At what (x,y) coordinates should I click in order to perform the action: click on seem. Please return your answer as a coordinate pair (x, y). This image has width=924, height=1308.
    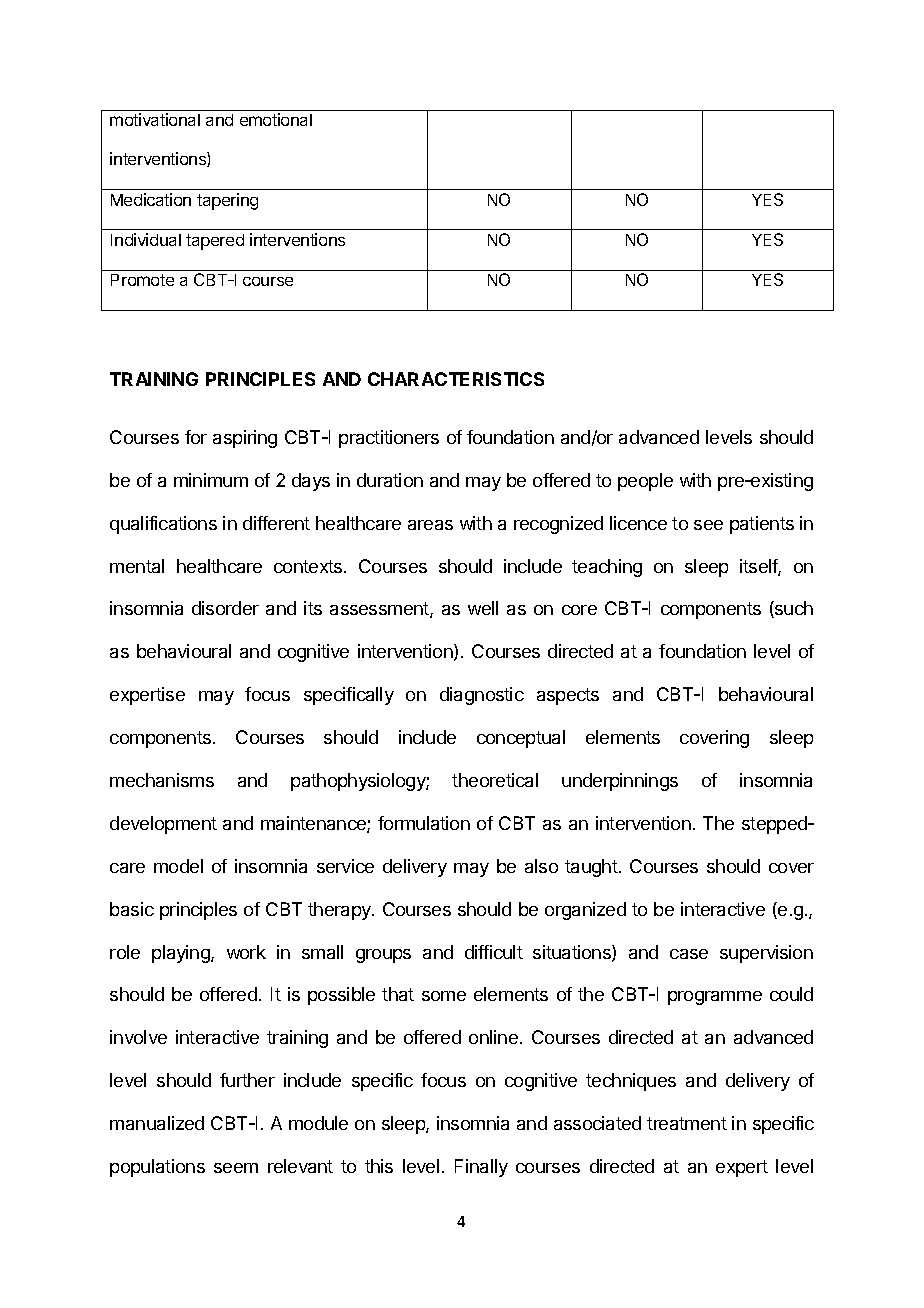
    Looking at the image, I should click on (236, 1168).
